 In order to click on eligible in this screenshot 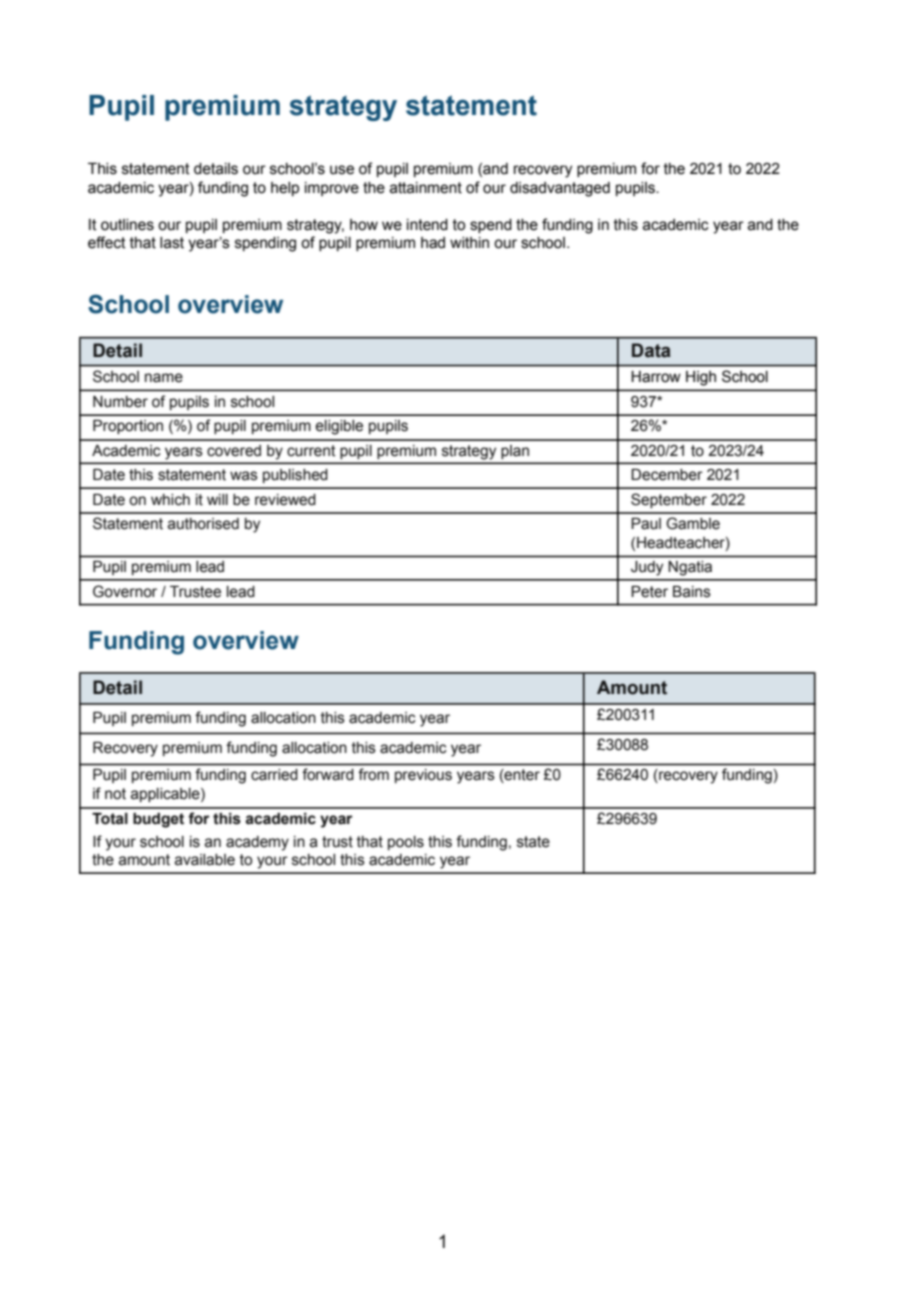, I will do `click(339, 427)`.
